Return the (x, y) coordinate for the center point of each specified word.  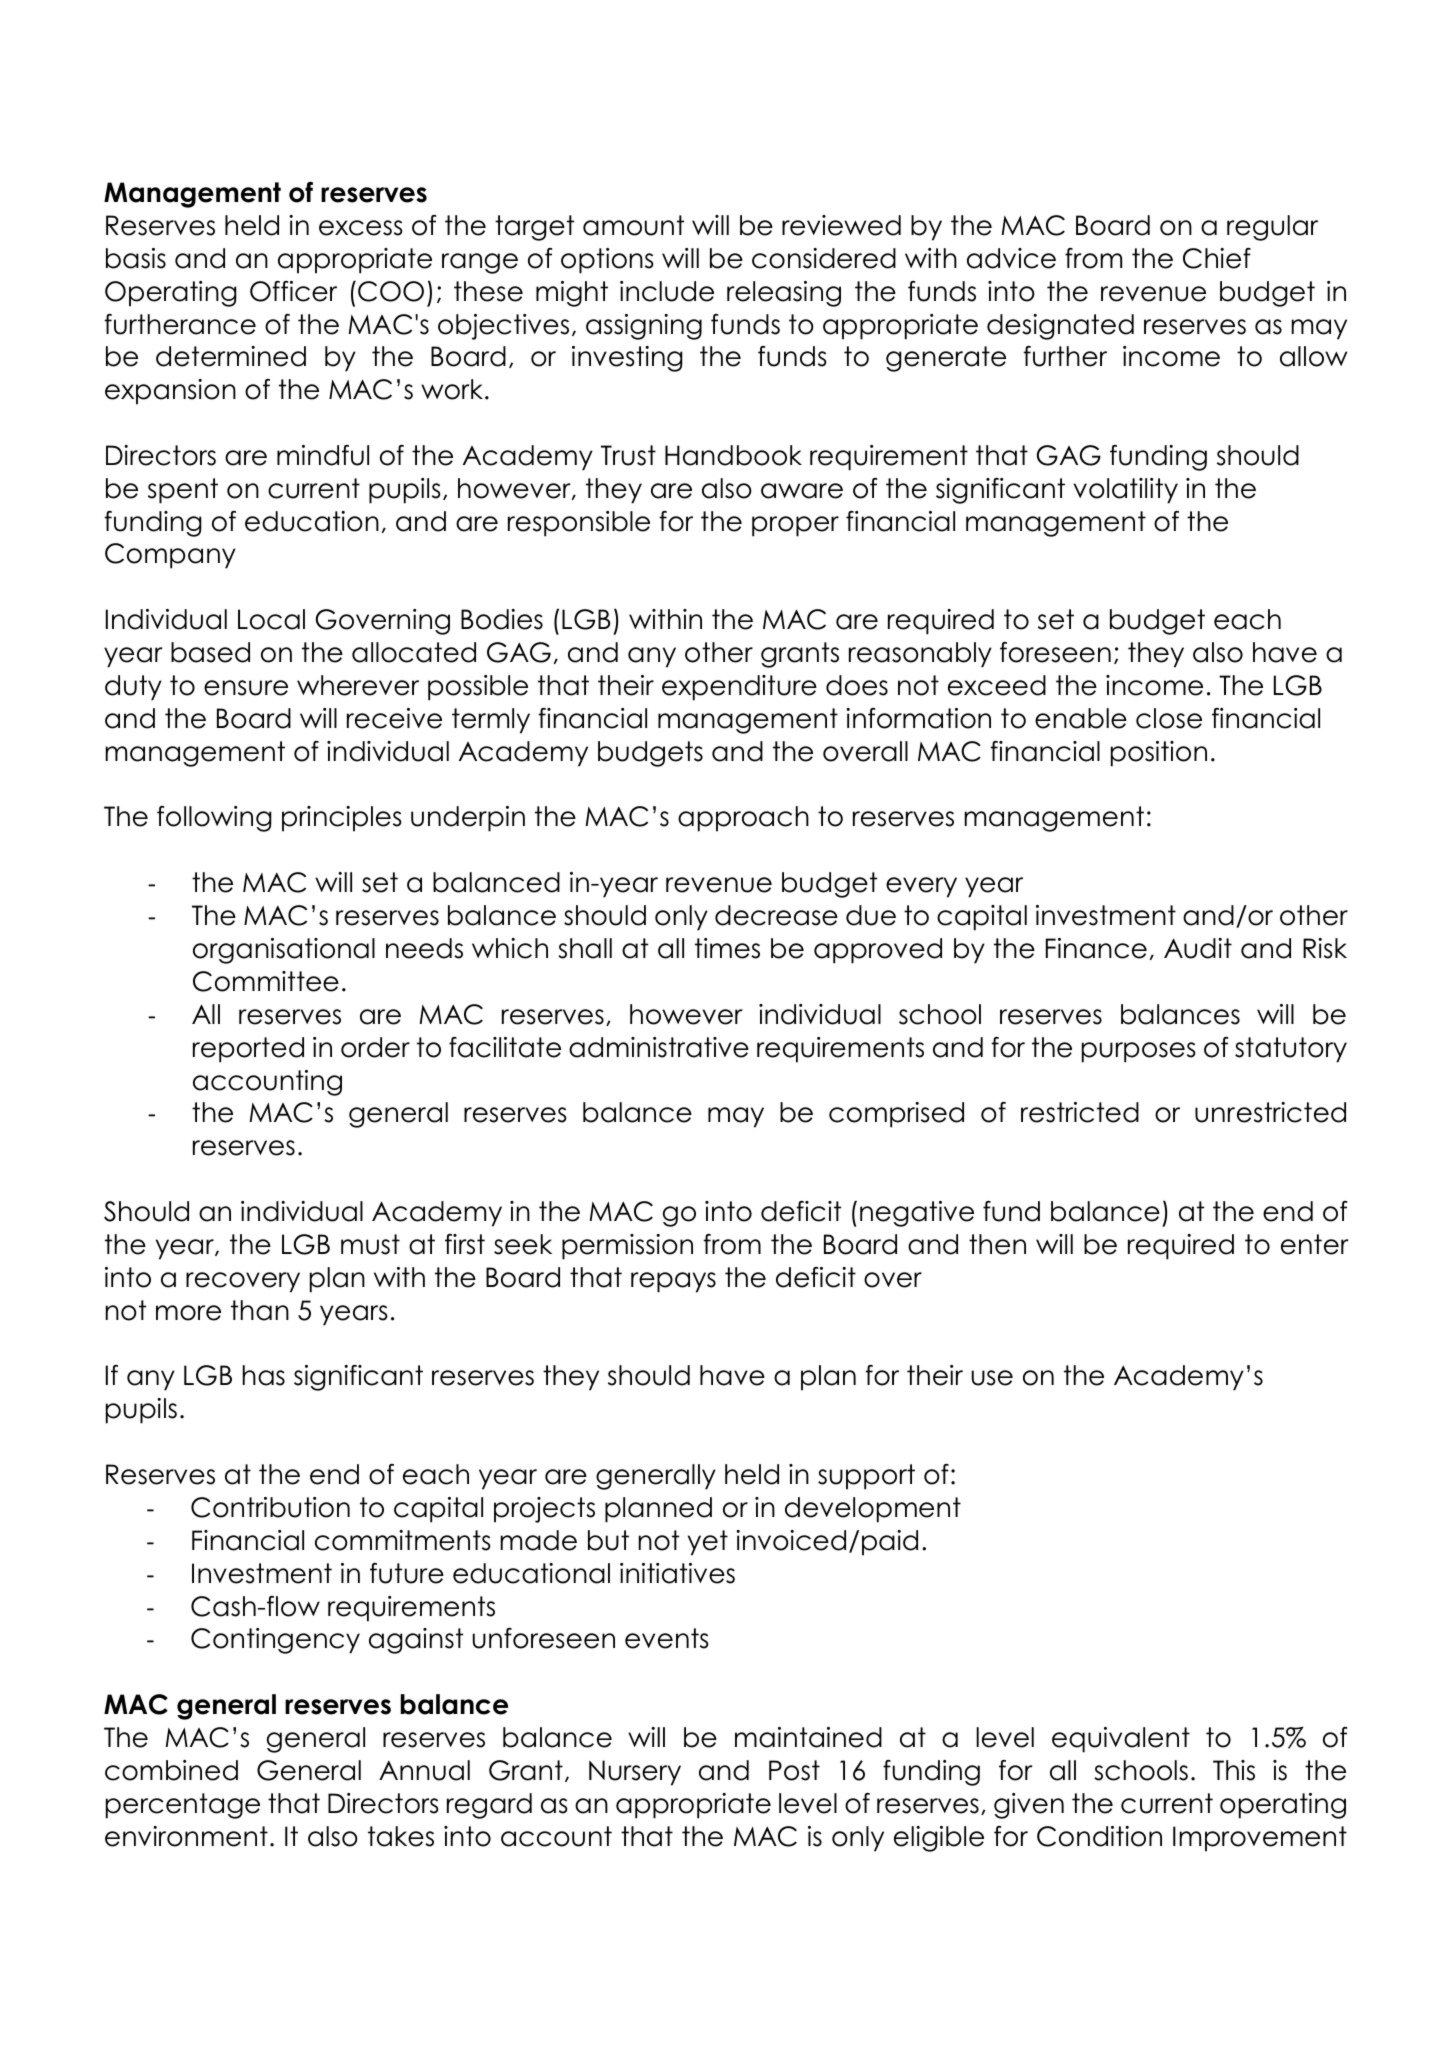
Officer (293, 291)
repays (673, 1282)
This (1234, 1770)
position (1159, 754)
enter (1314, 1244)
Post (794, 1770)
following (214, 819)
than (260, 1310)
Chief (1217, 258)
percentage (183, 1806)
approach (743, 819)
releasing (784, 294)
